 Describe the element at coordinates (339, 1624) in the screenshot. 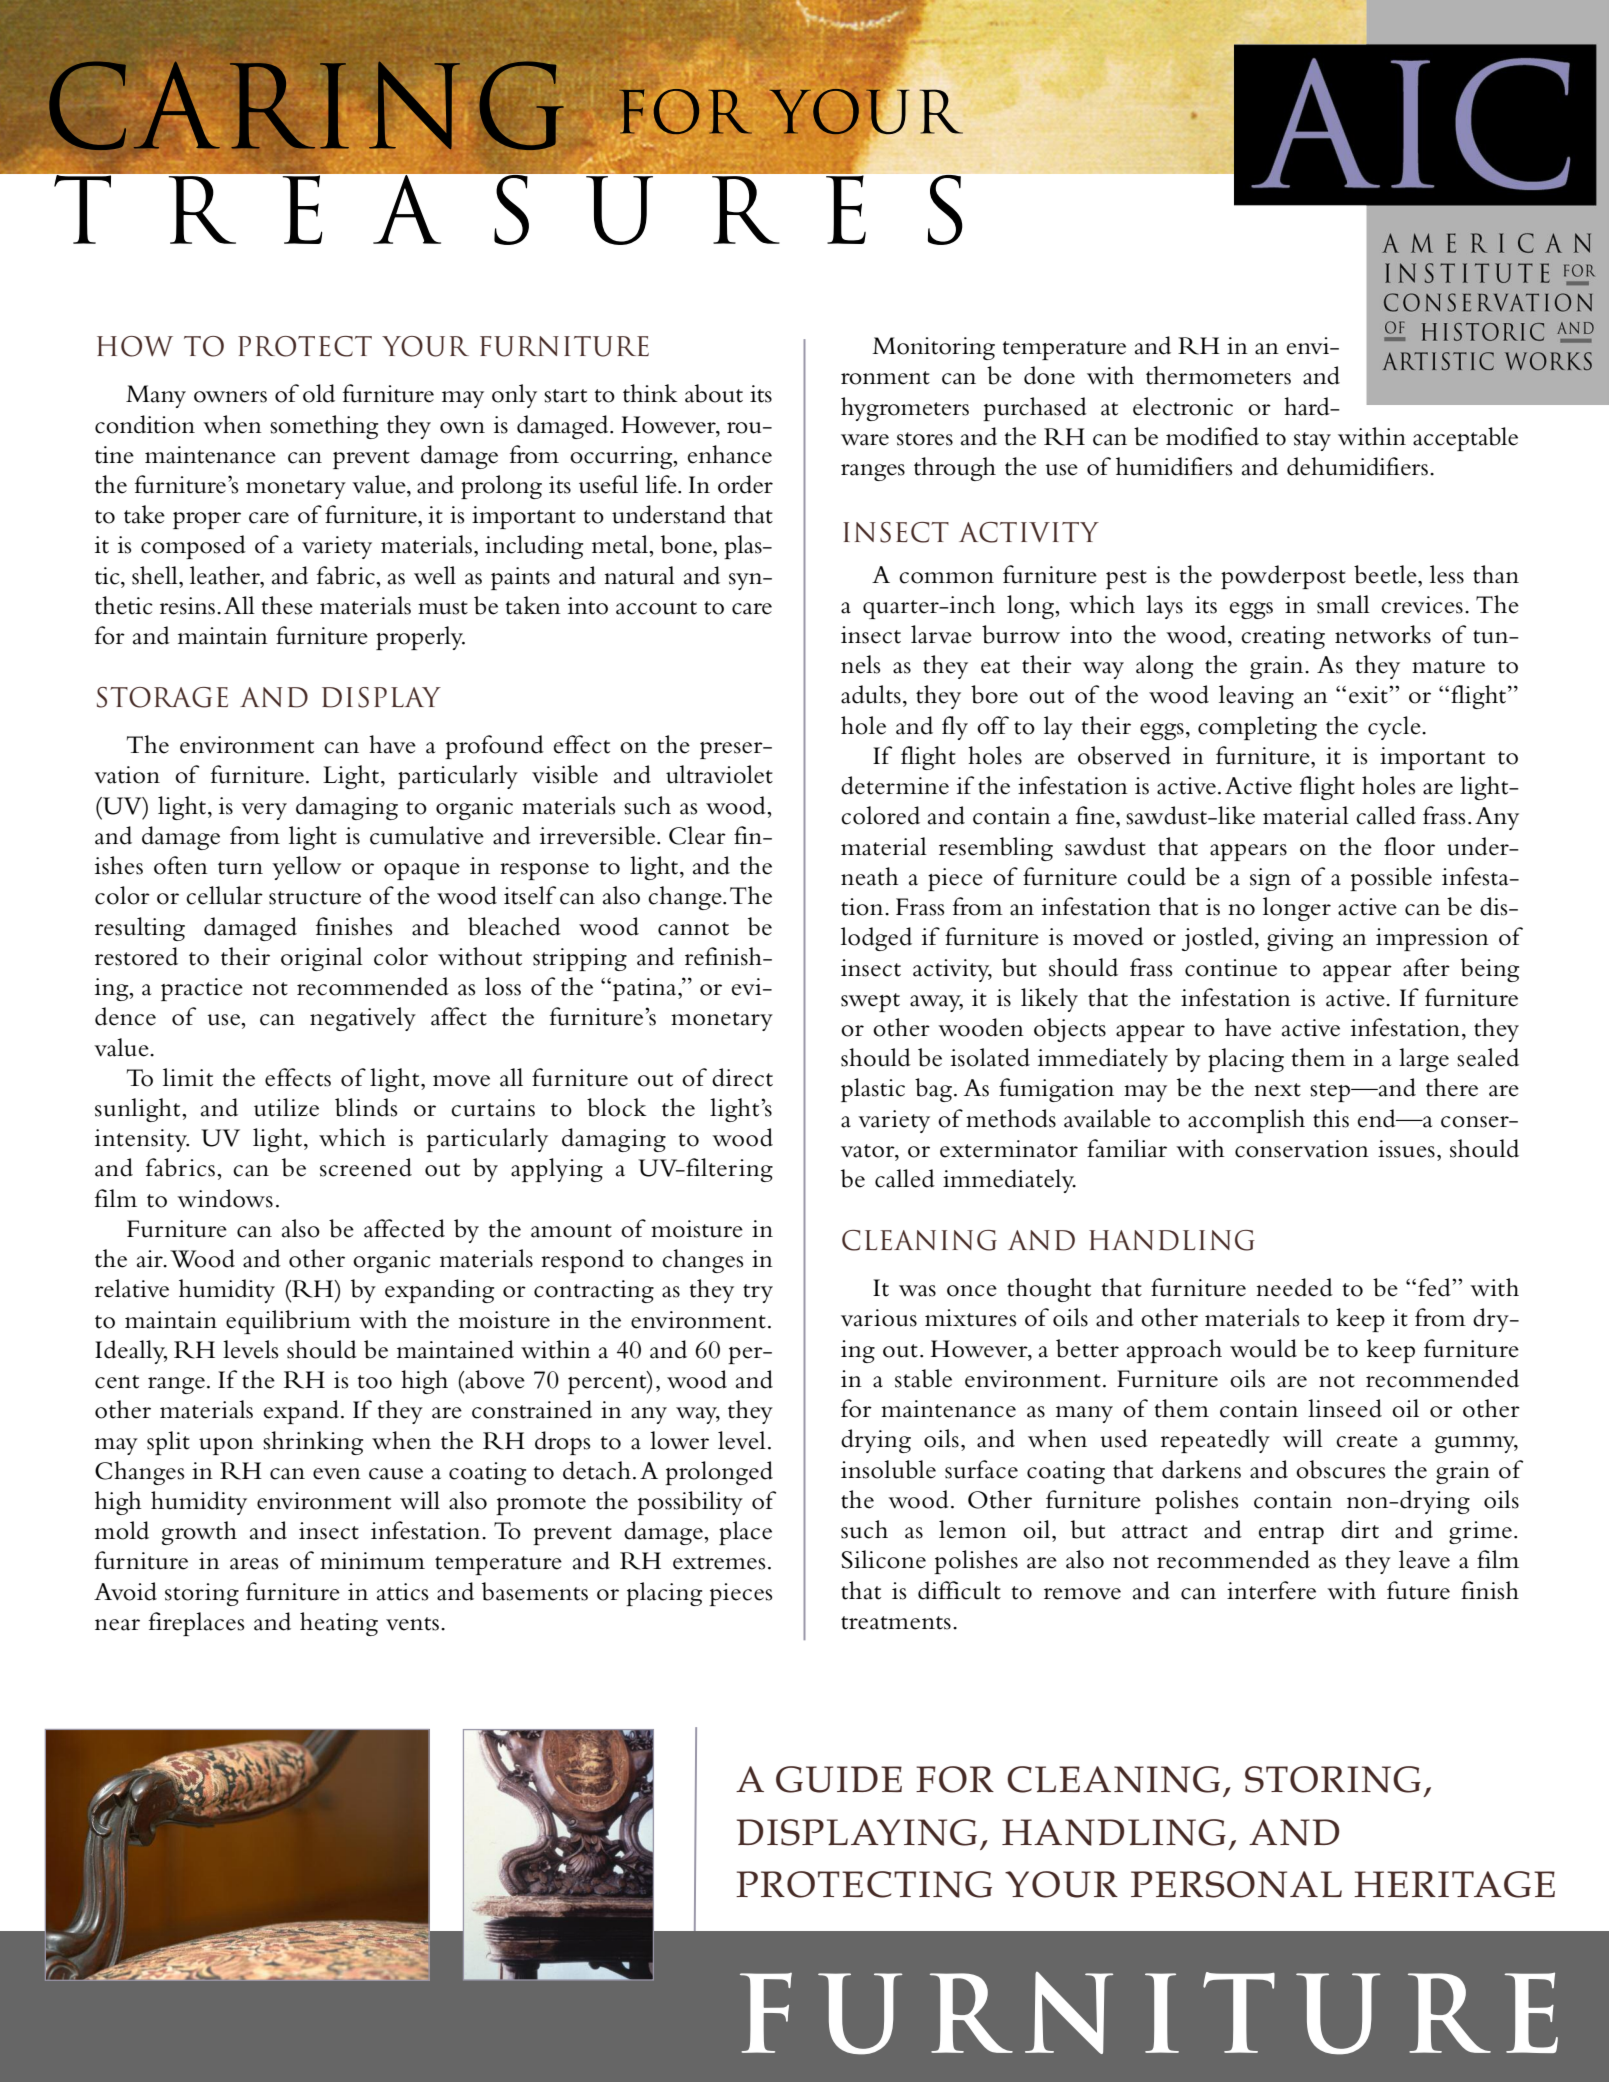

I see `heating` at that location.
